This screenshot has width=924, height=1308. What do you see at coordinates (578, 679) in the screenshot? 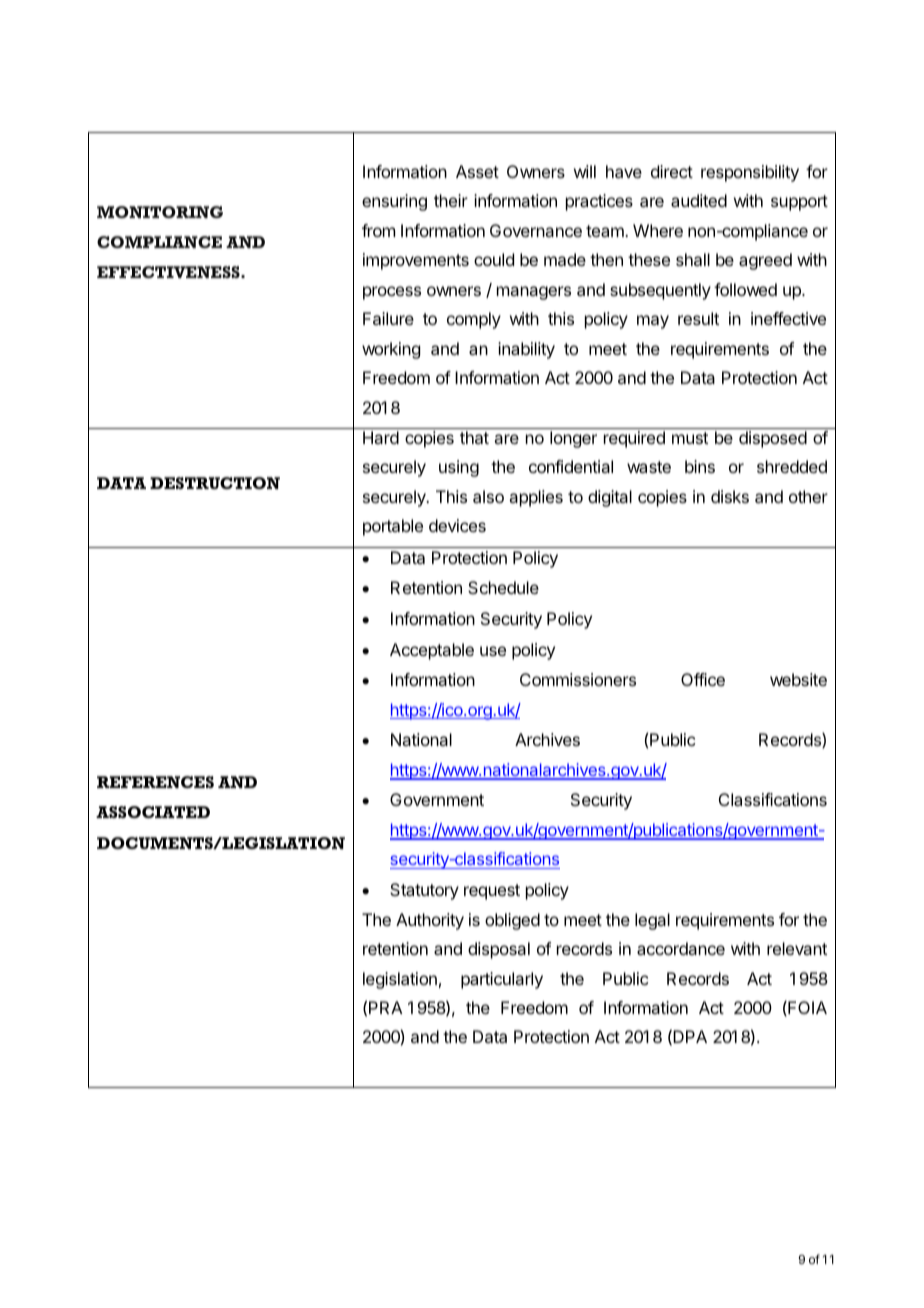
I see `Commissioners` at bounding box center [578, 679].
